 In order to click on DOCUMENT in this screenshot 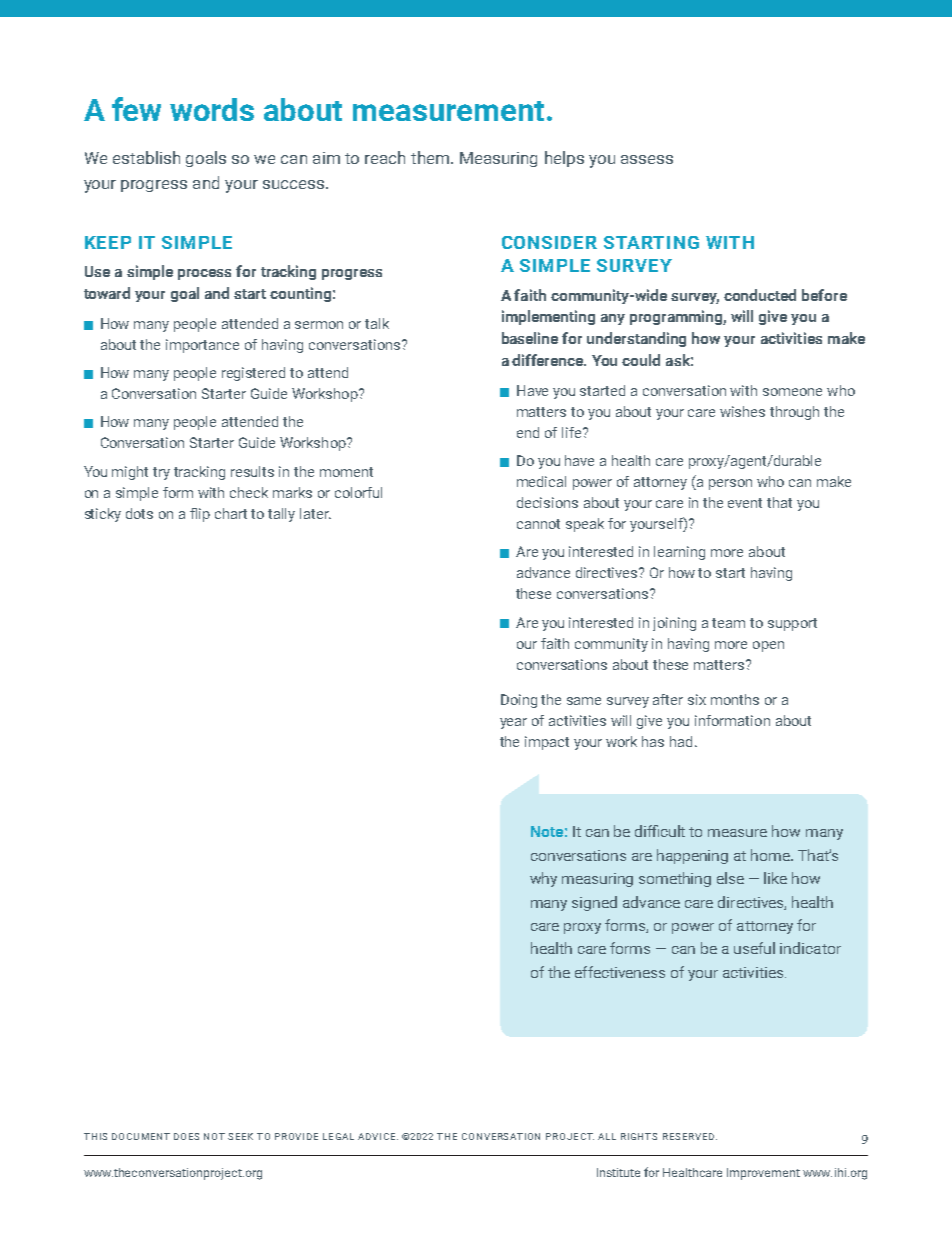, I will do `click(141, 1136)`.
